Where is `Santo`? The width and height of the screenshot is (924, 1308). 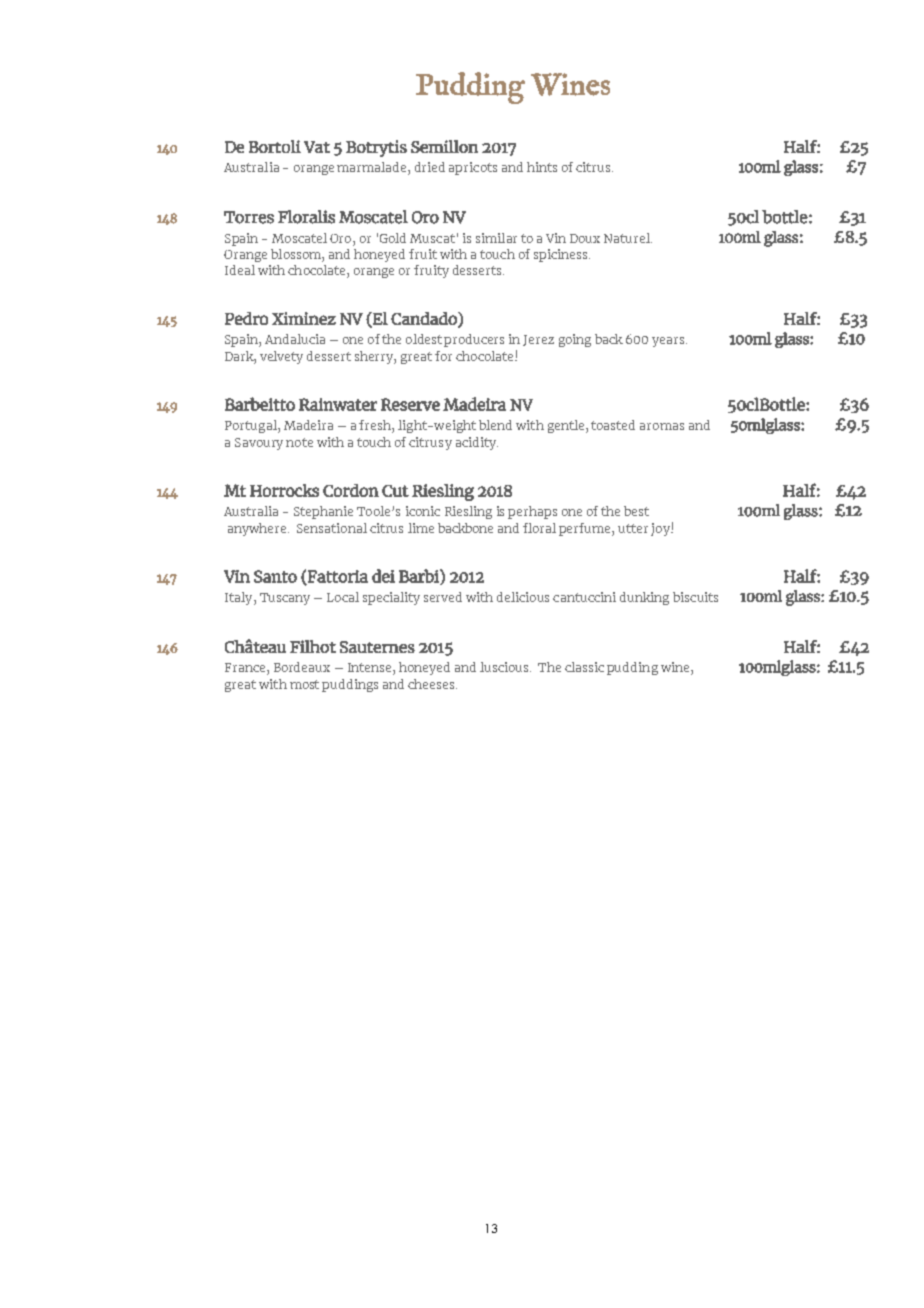 Santo is located at coordinates (275, 576).
